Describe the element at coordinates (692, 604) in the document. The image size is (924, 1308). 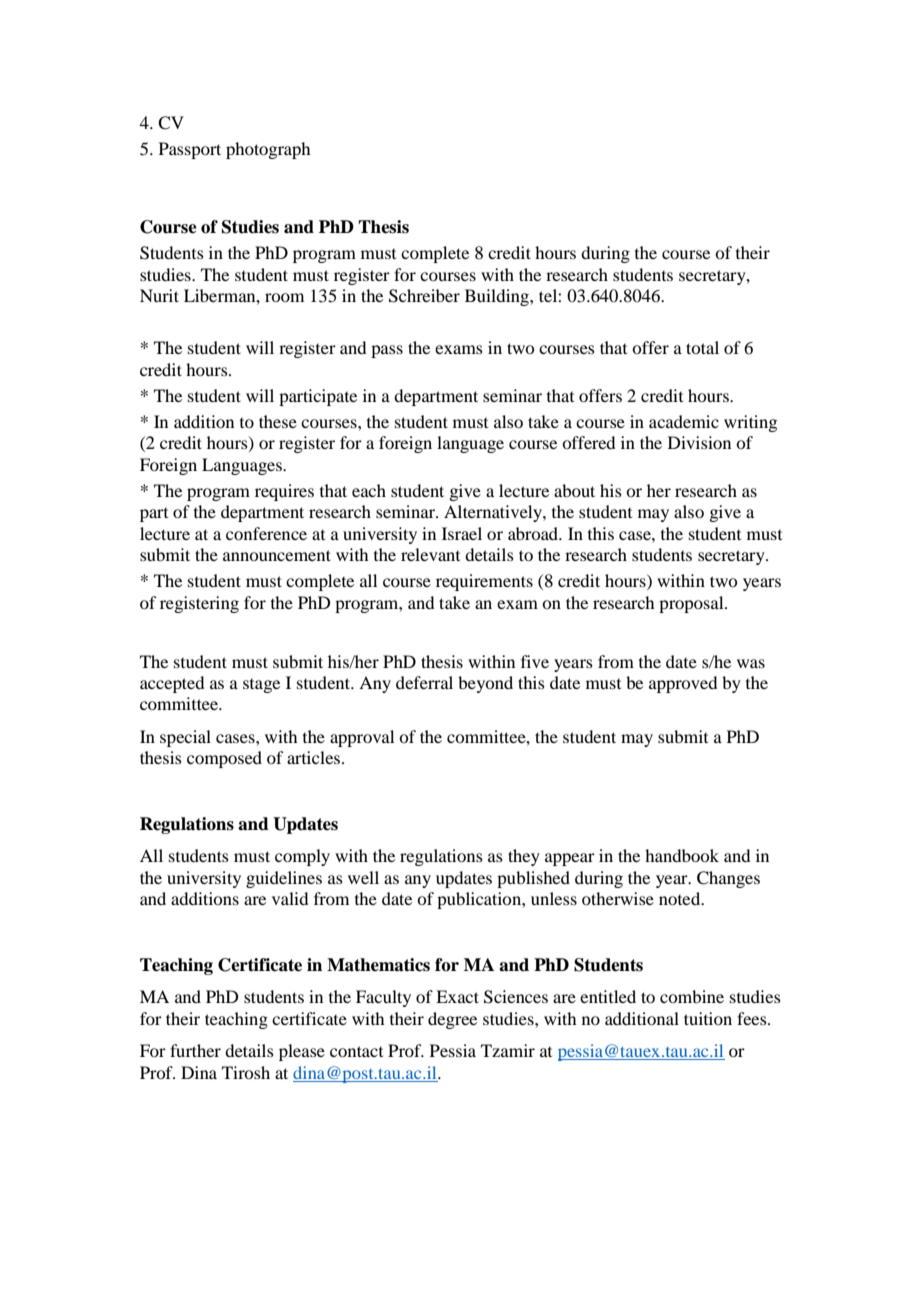
I see `proposal` at that location.
